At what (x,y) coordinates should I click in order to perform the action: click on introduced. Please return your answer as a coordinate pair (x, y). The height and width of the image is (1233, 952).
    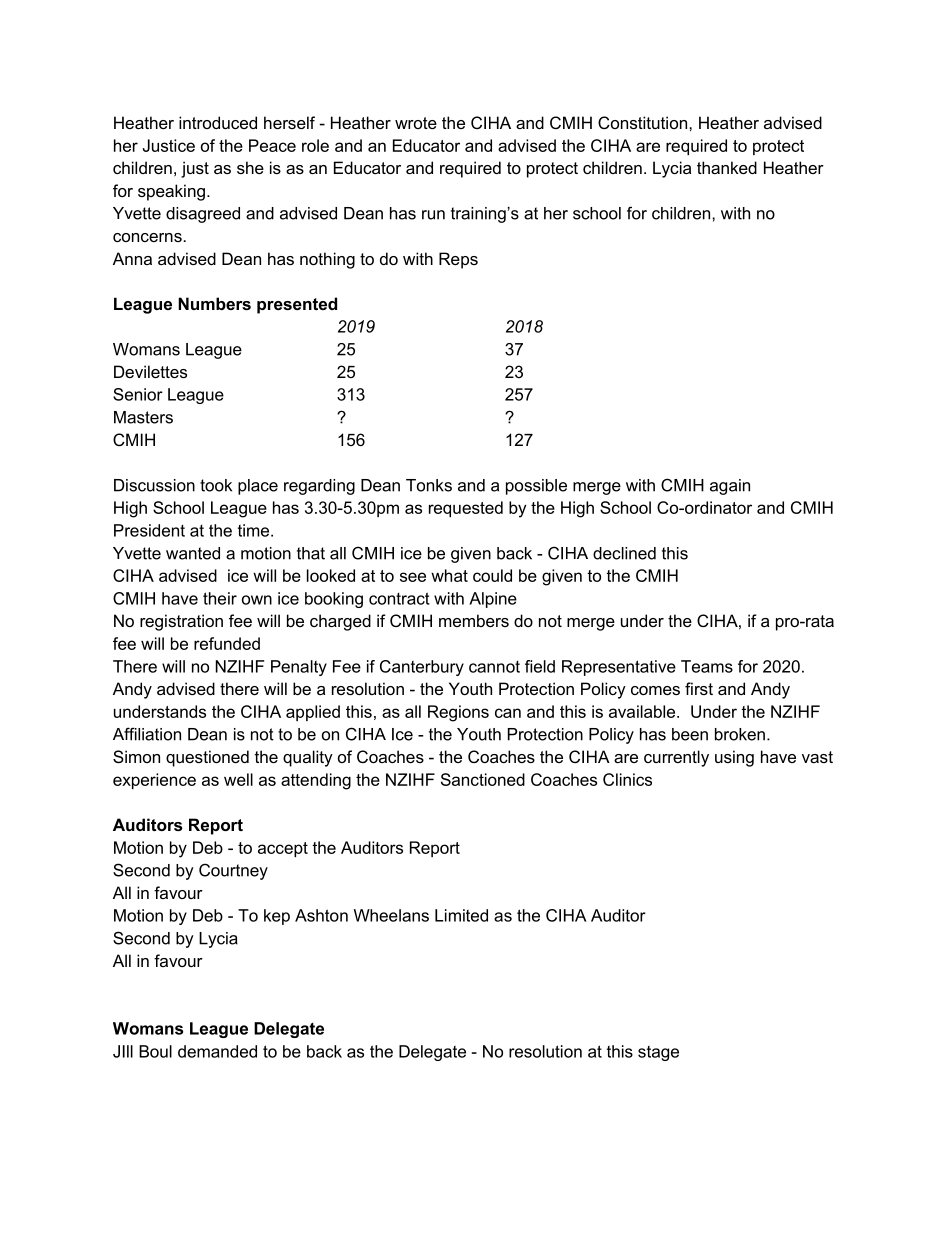
    Looking at the image, I should click on (218, 122).
